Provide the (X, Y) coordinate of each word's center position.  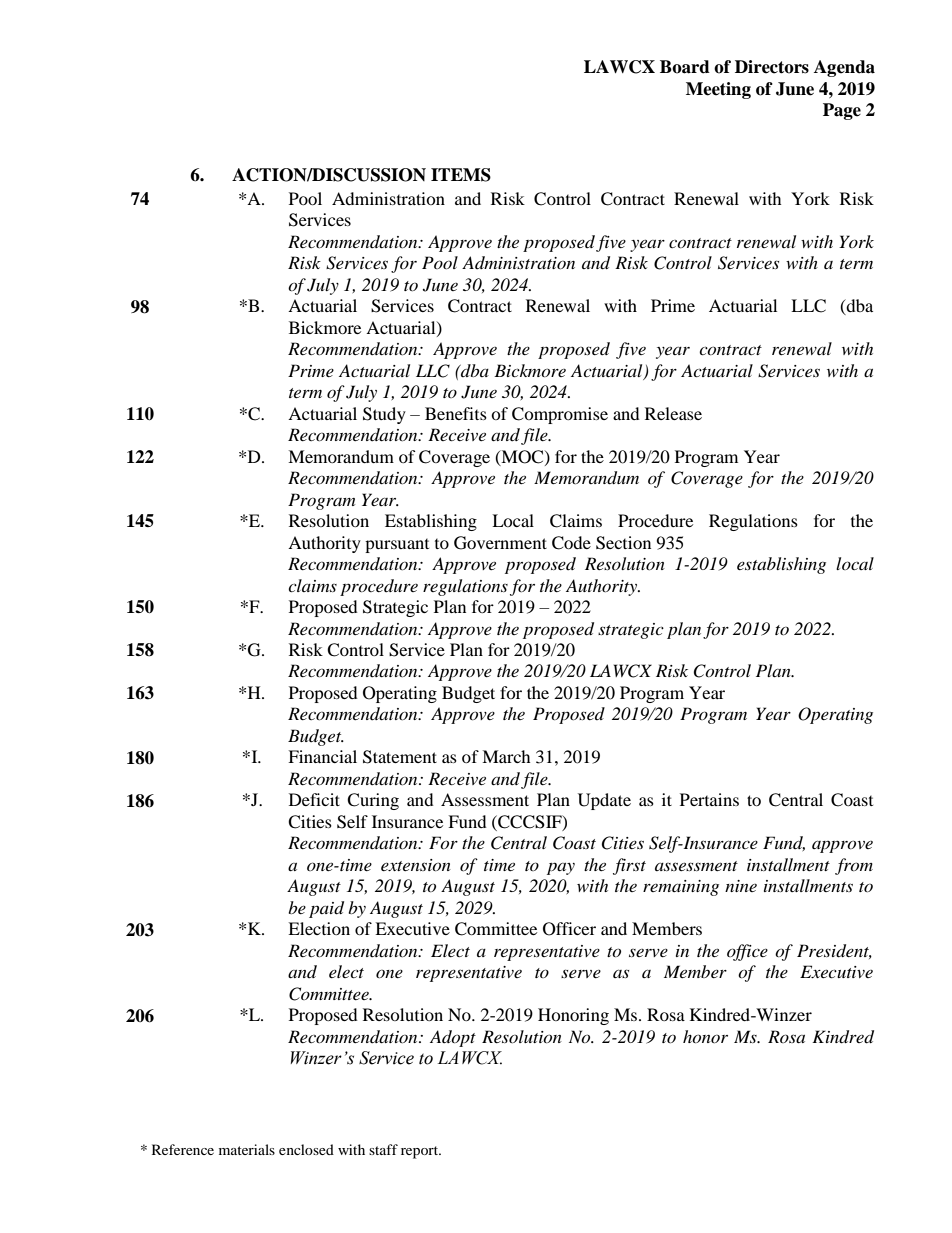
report (421, 1152)
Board (685, 67)
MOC (522, 457)
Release (673, 413)
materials (247, 1149)
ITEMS (461, 175)
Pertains (709, 799)
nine (741, 886)
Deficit (314, 799)
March (506, 756)
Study (384, 415)
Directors (772, 67)
